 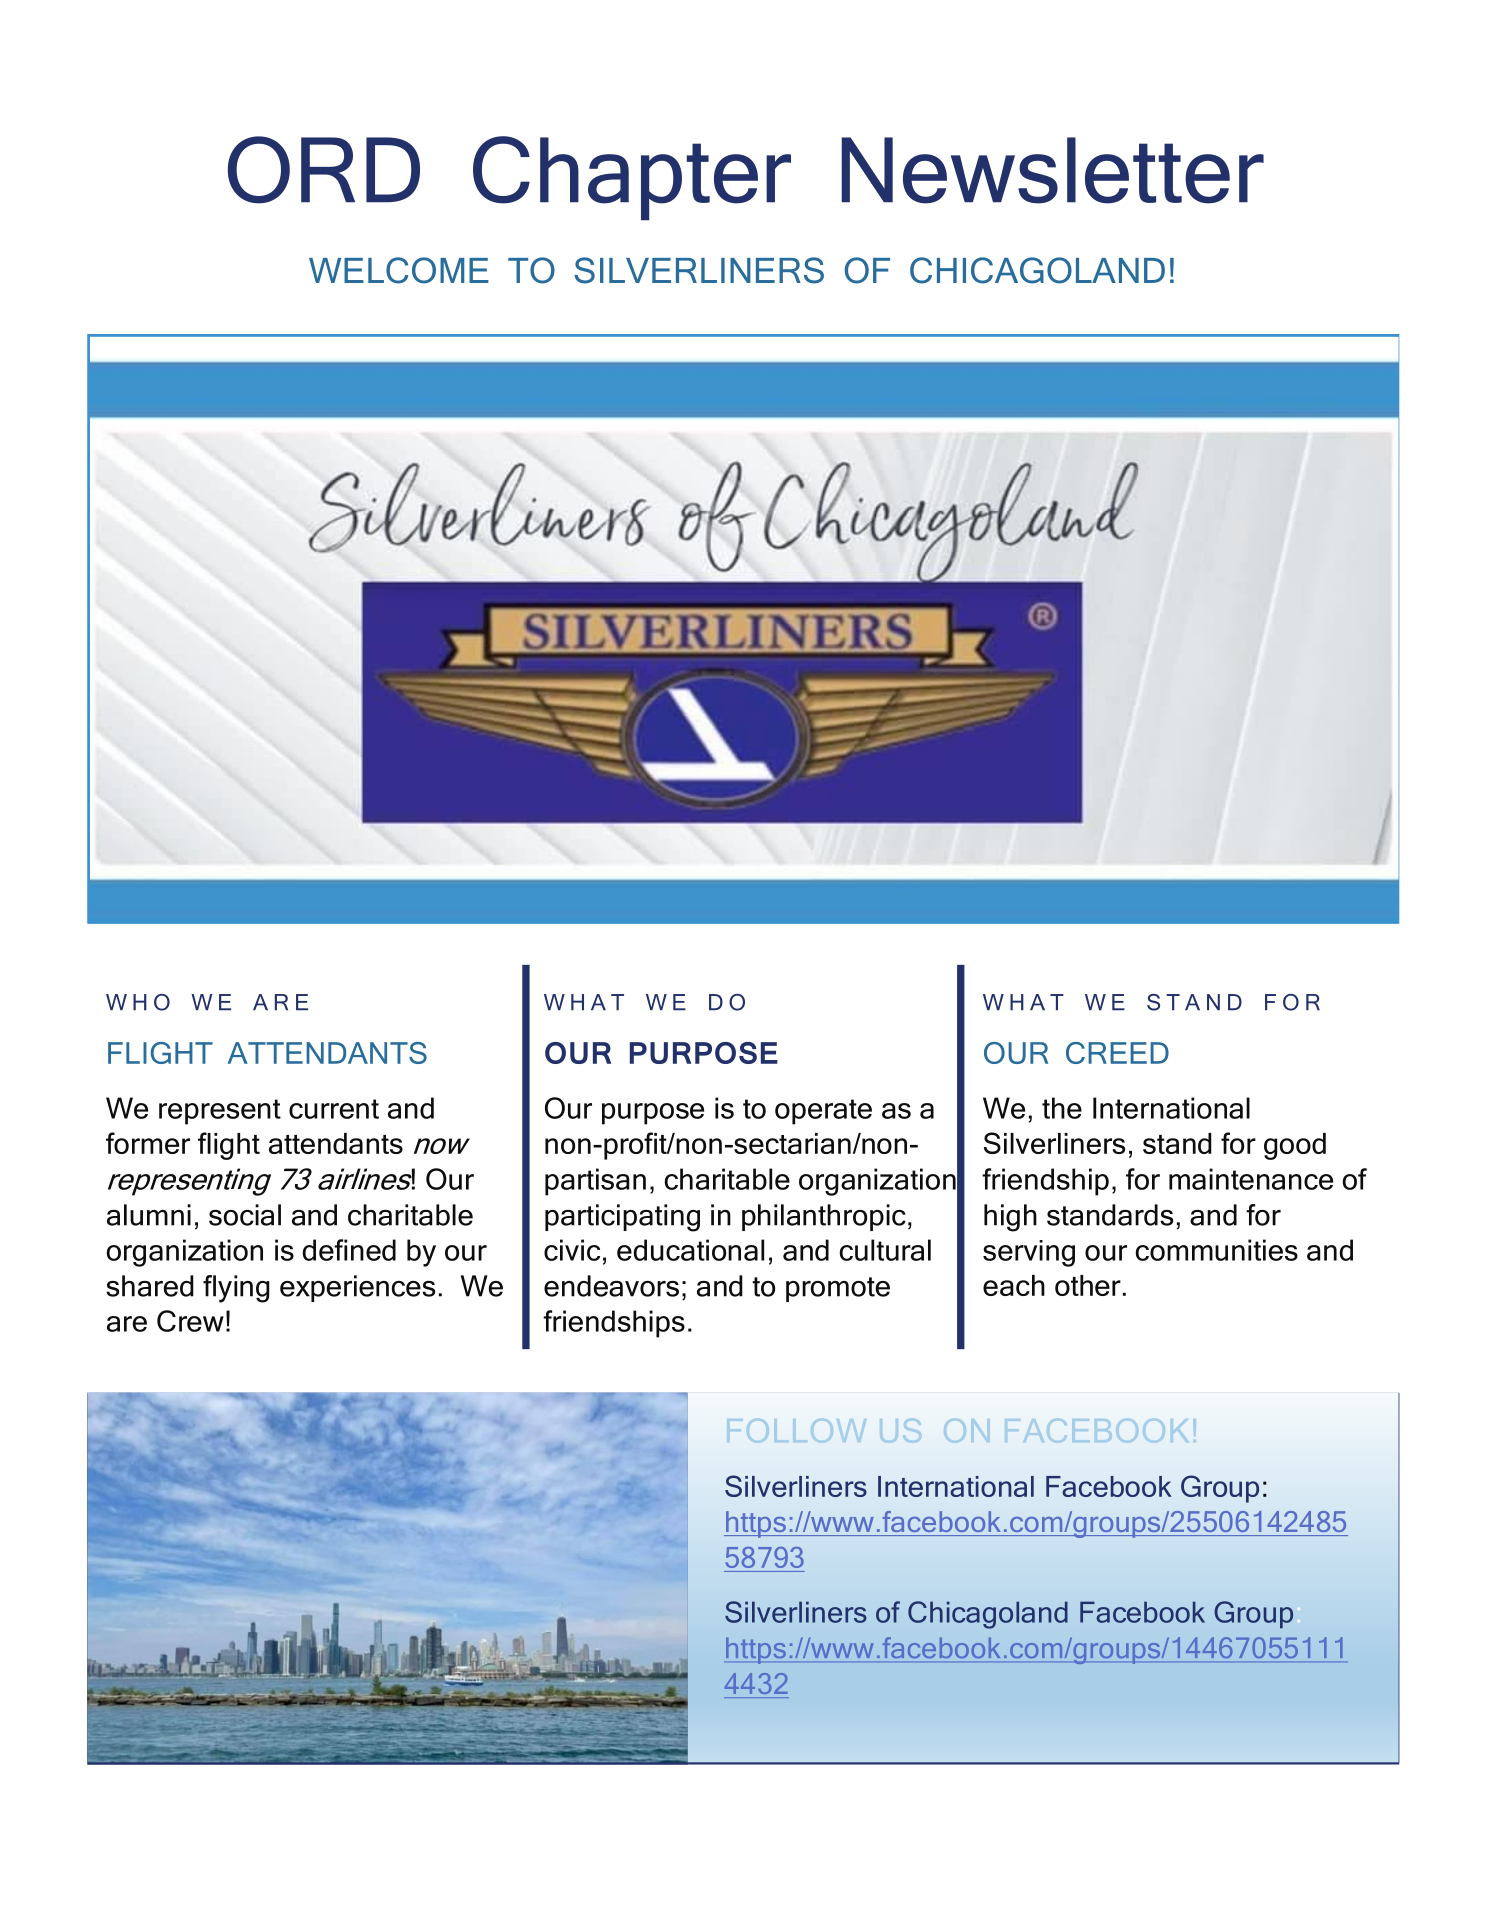 I want to click on WELCOME, so click(x=399, y=270).
